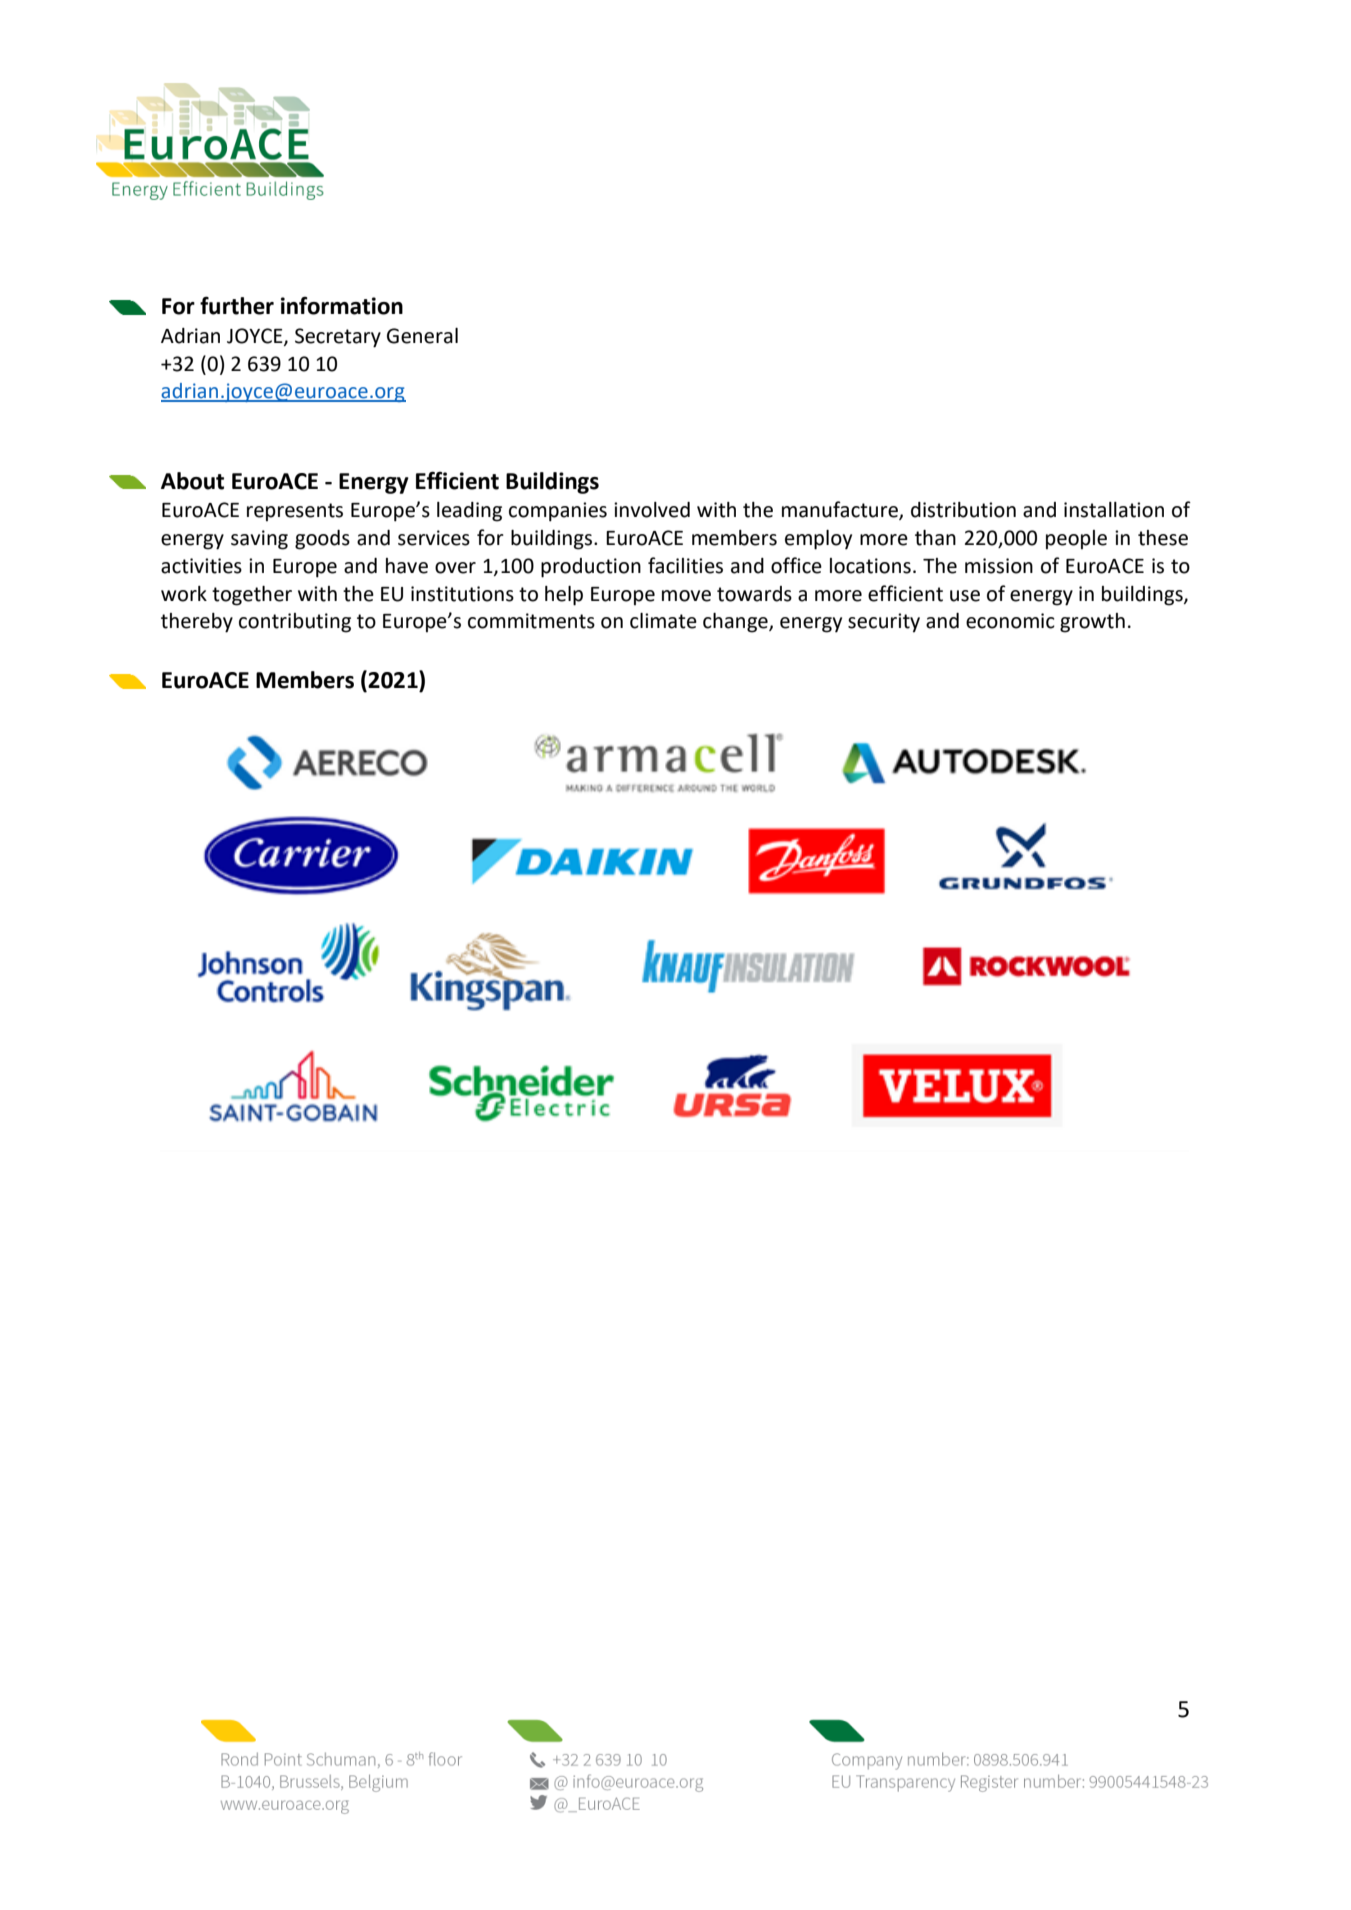 This screenshot has width=1351, height=1910. I want to click on Secretary, so click(338, 338).
